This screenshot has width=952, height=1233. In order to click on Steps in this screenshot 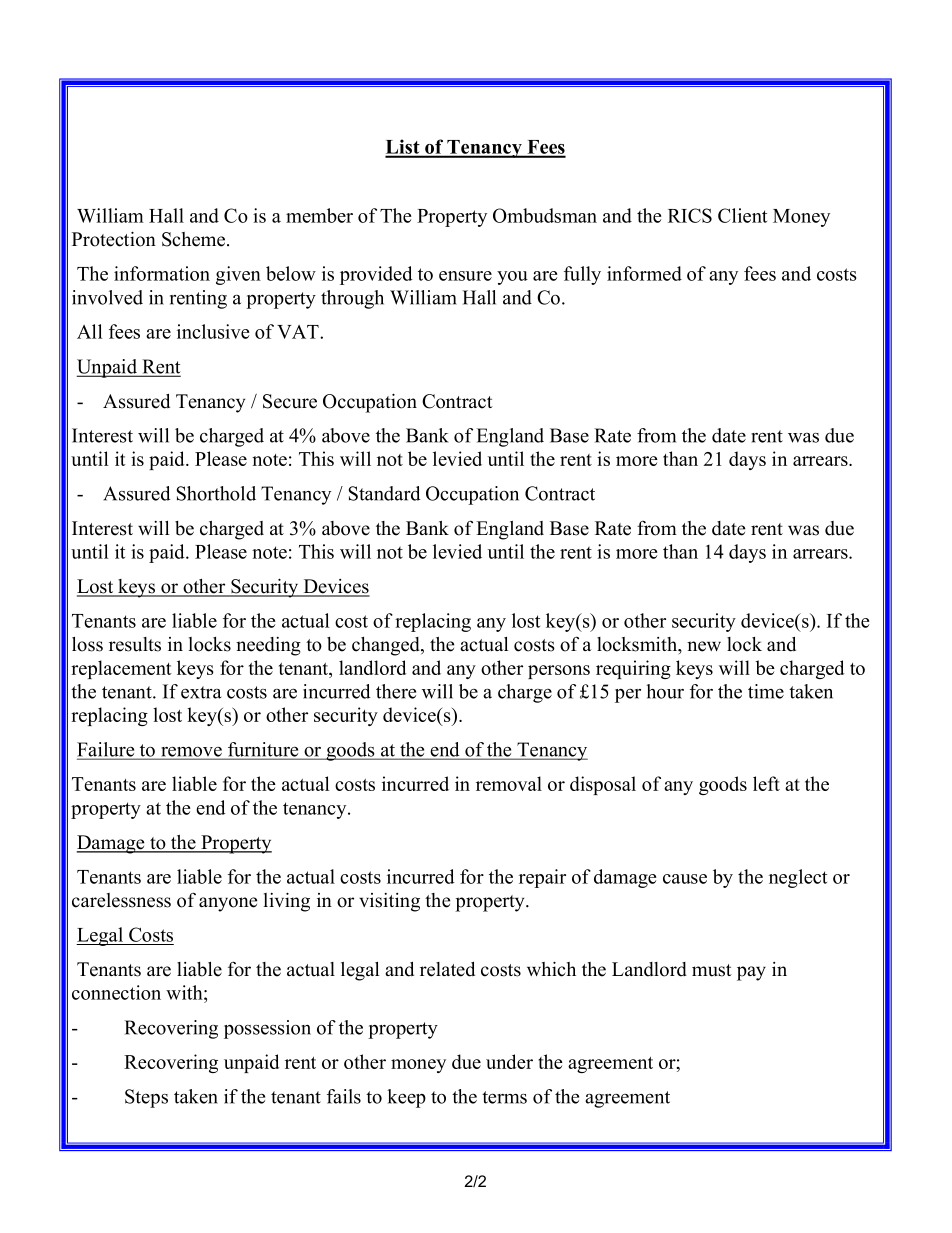, I will do `click(146, 1098)`.
